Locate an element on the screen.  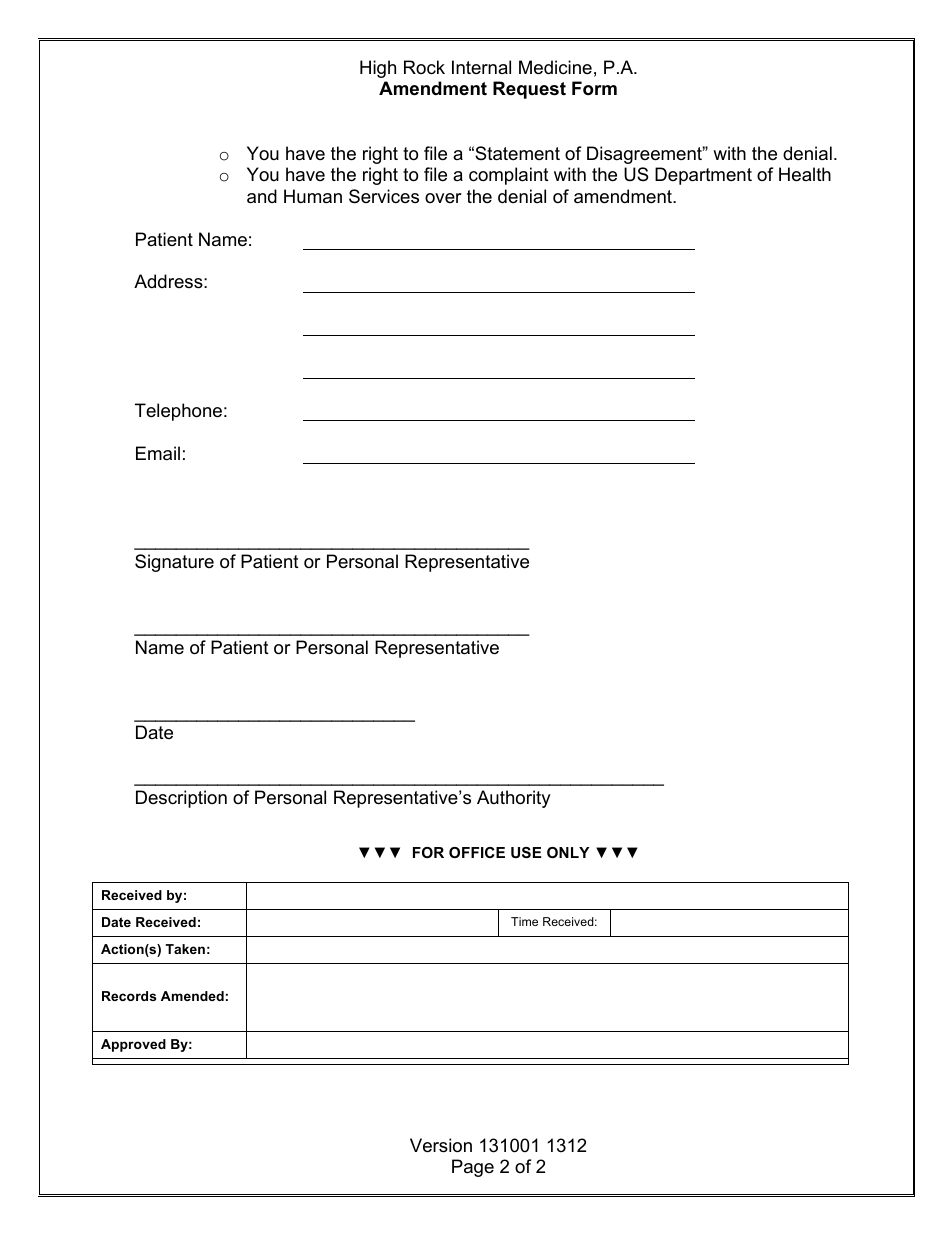
Health is located at coordinates (805, 174).
